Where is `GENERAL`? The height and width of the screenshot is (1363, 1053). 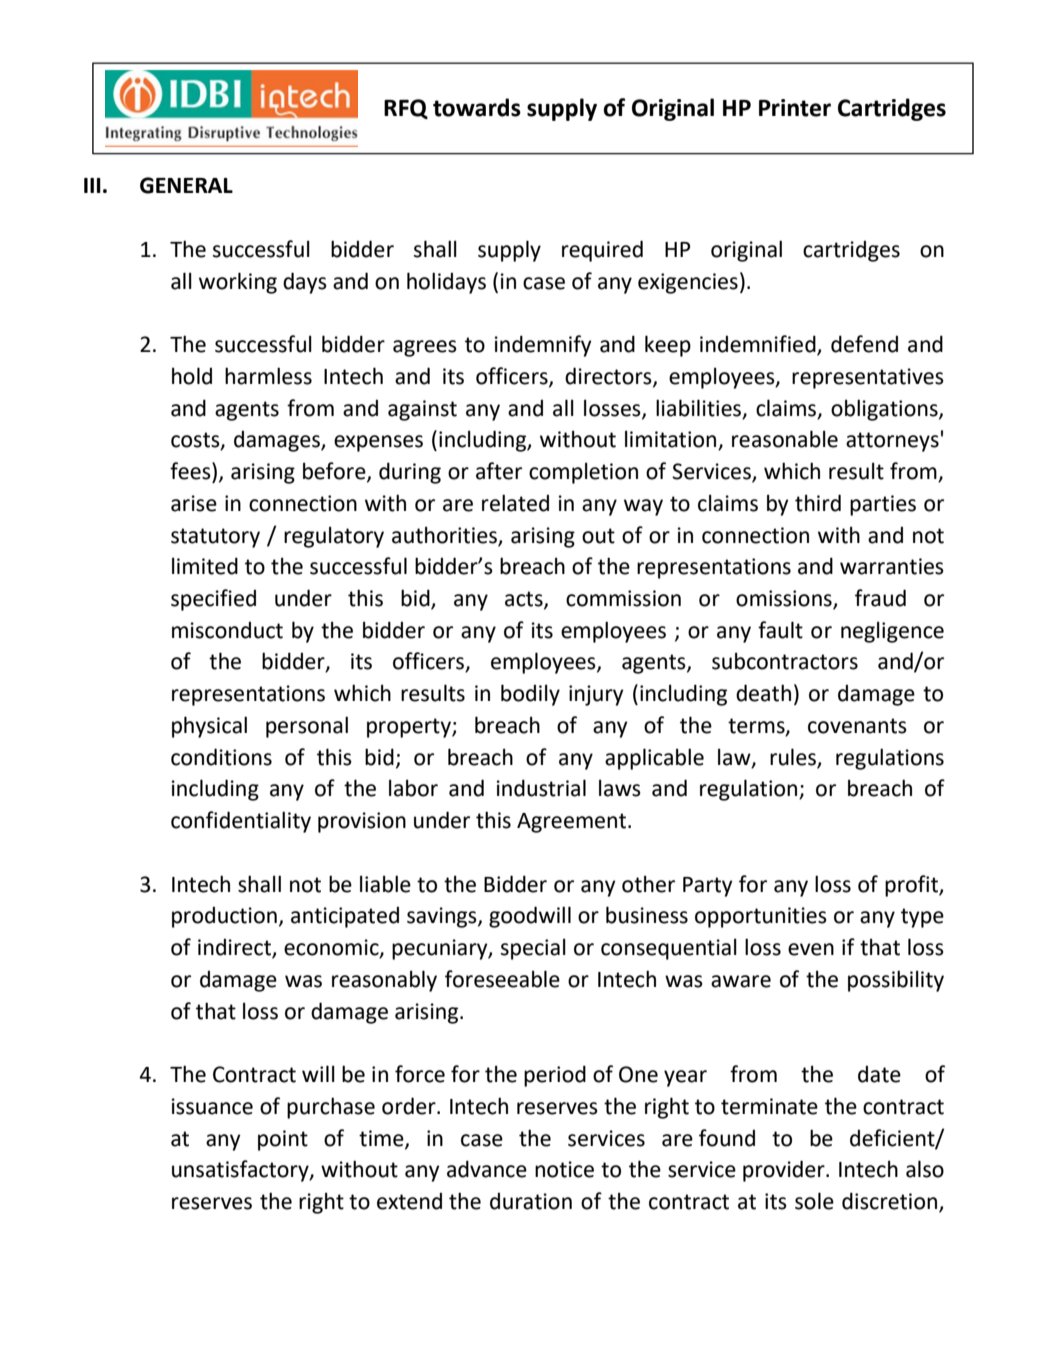
GENERAL is located at coordinates (186, 185).
